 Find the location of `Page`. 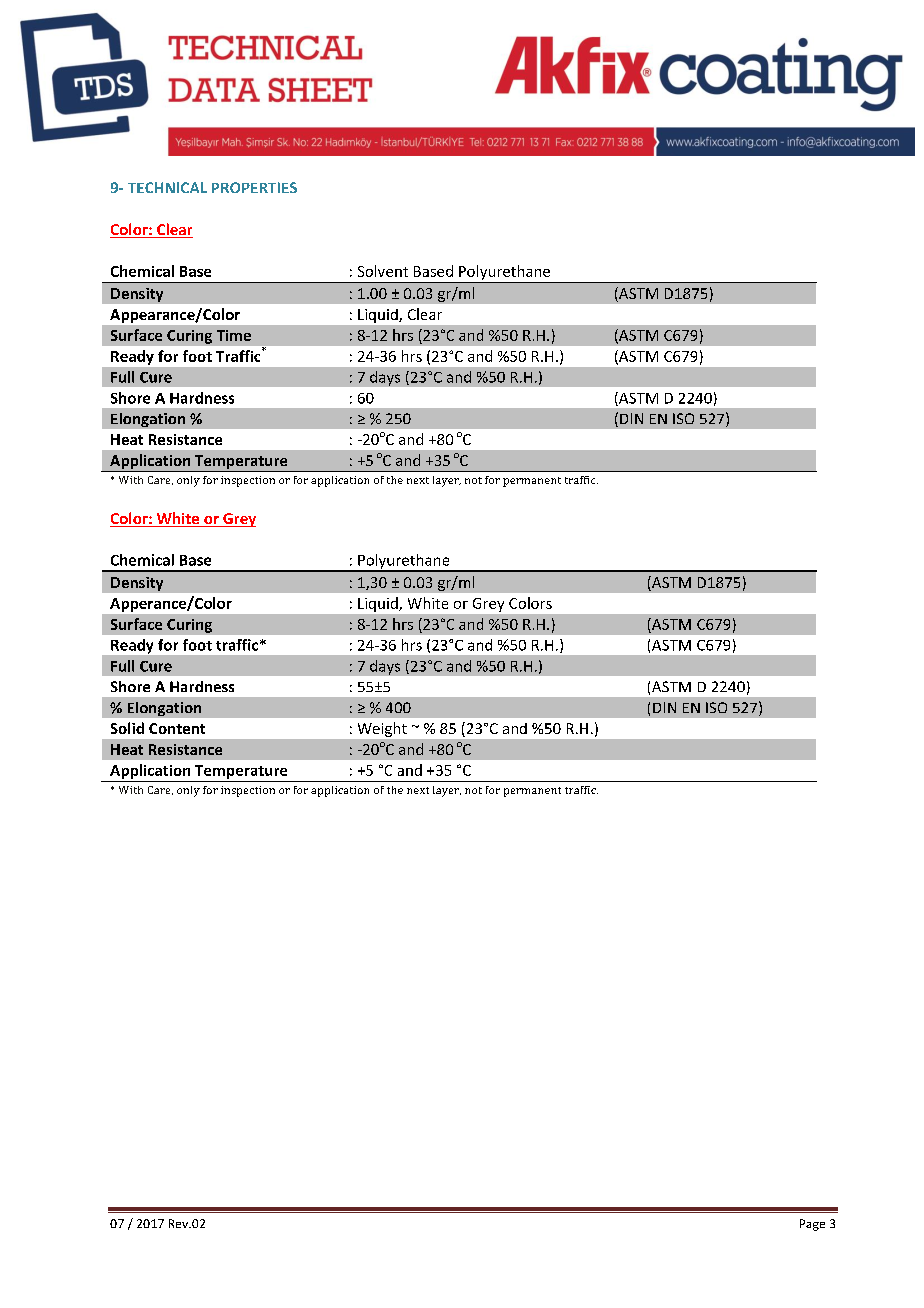

Page is located at coordinates (812, 1225).
